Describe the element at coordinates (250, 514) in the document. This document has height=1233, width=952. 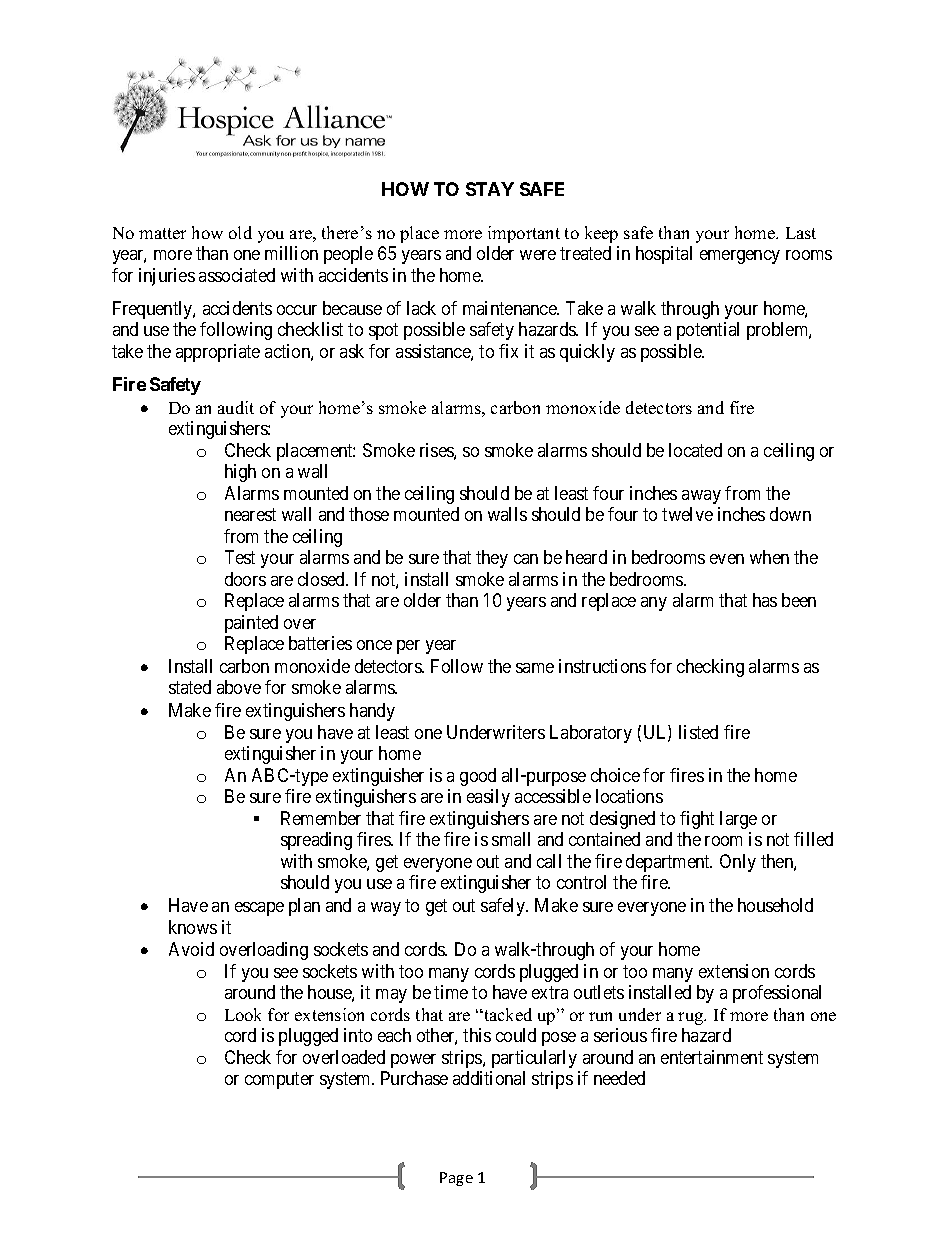
I see `nearest` at that location.
